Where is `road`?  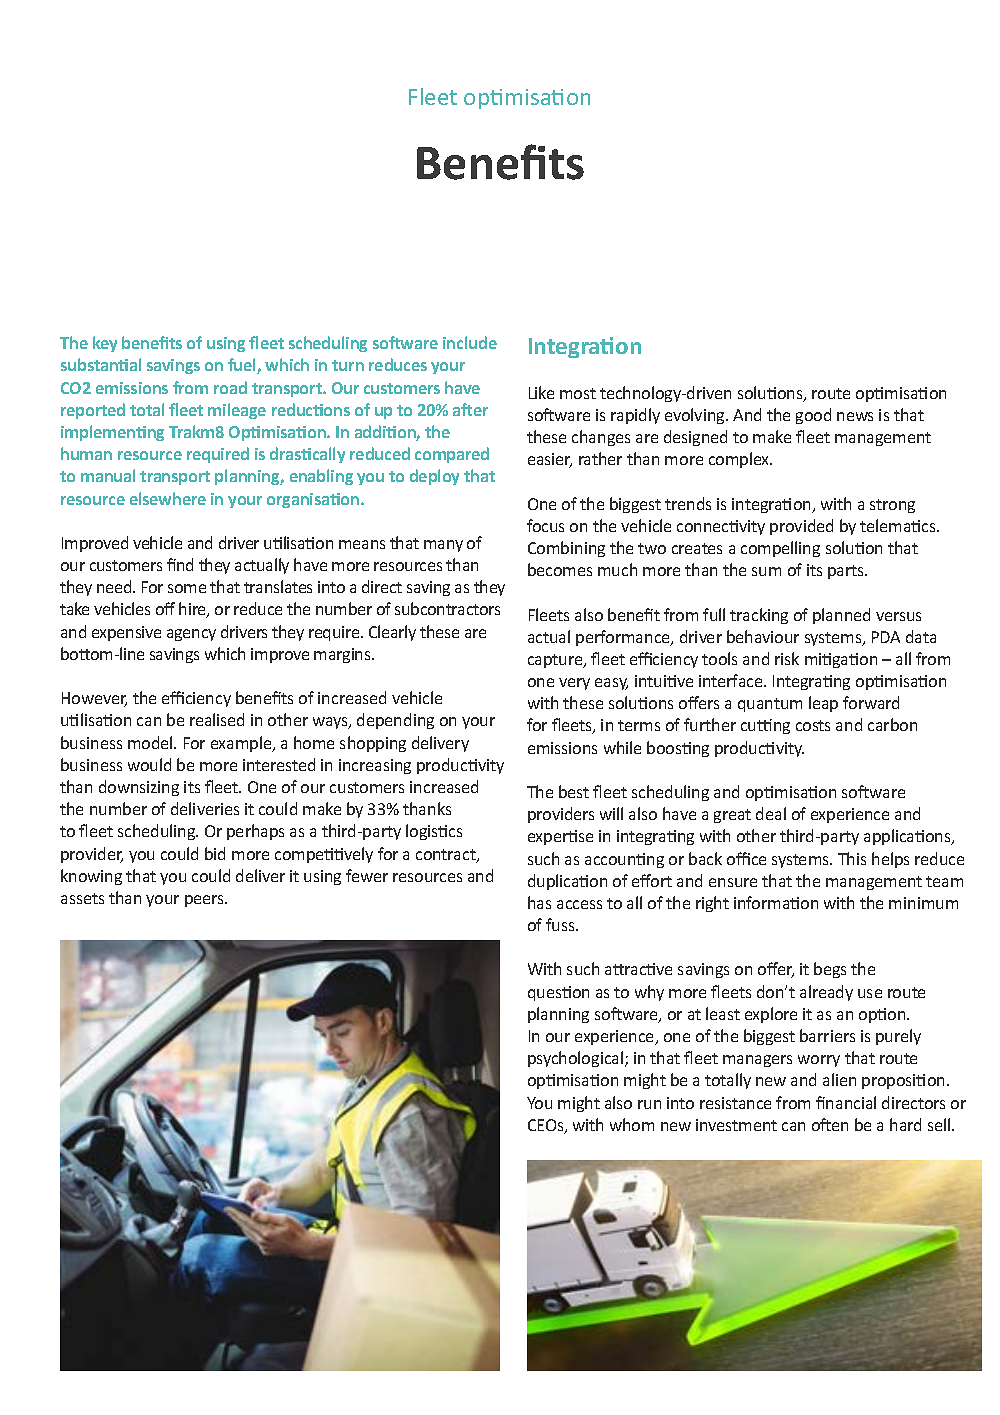 road is located at coordinates (230, 387).
